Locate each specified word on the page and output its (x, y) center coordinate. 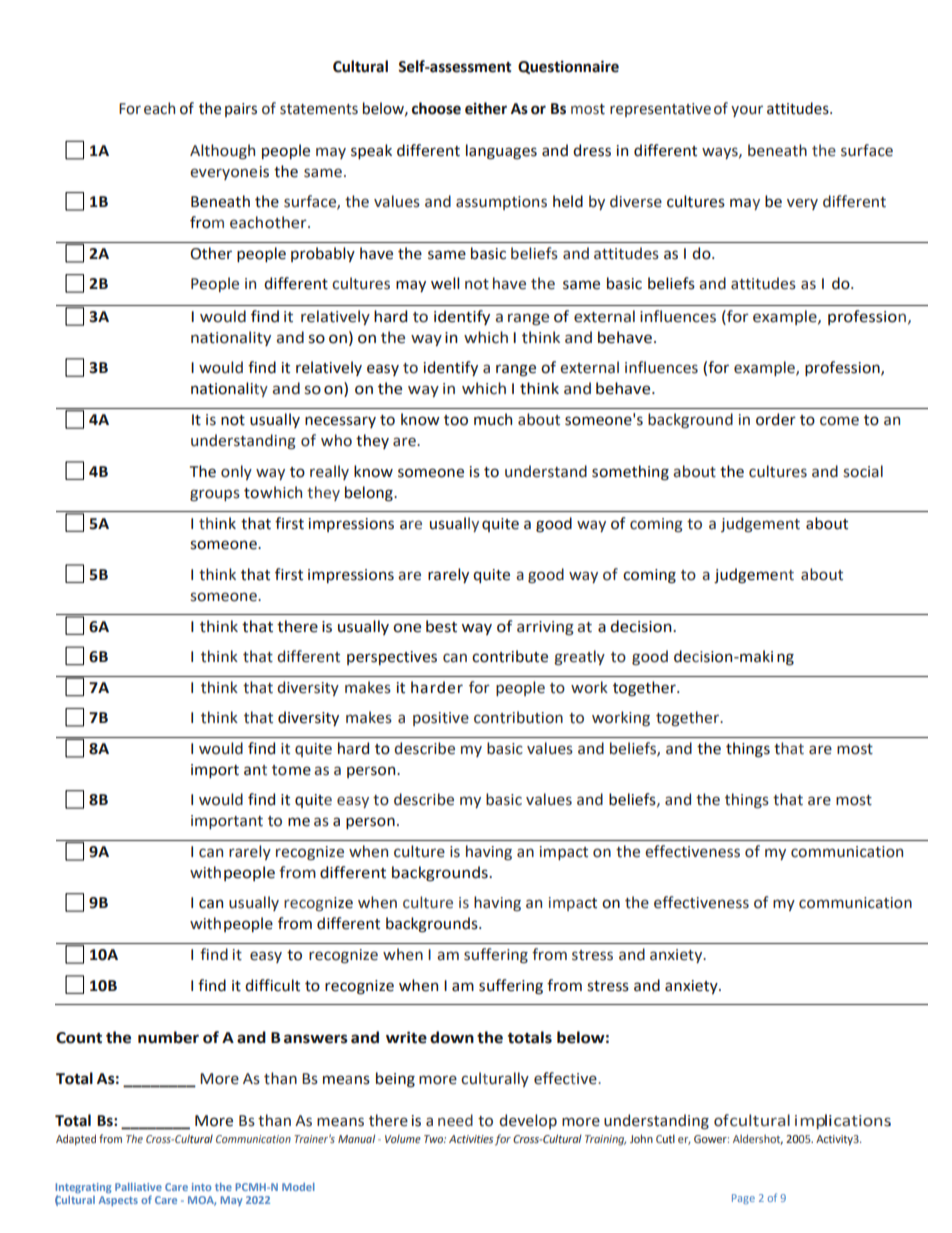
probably (323, 254)
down (452, 1037)
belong (370, 494)
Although (222, 151)
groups (215, 495)
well (445, 283)
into (201, 1187)
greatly (579, 657)
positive (441, 719)
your (747, 111)
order (776, 419)
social (863, 471)
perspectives (392, 658)
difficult (272, 985)
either (486, 108)
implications (843, 1121)
